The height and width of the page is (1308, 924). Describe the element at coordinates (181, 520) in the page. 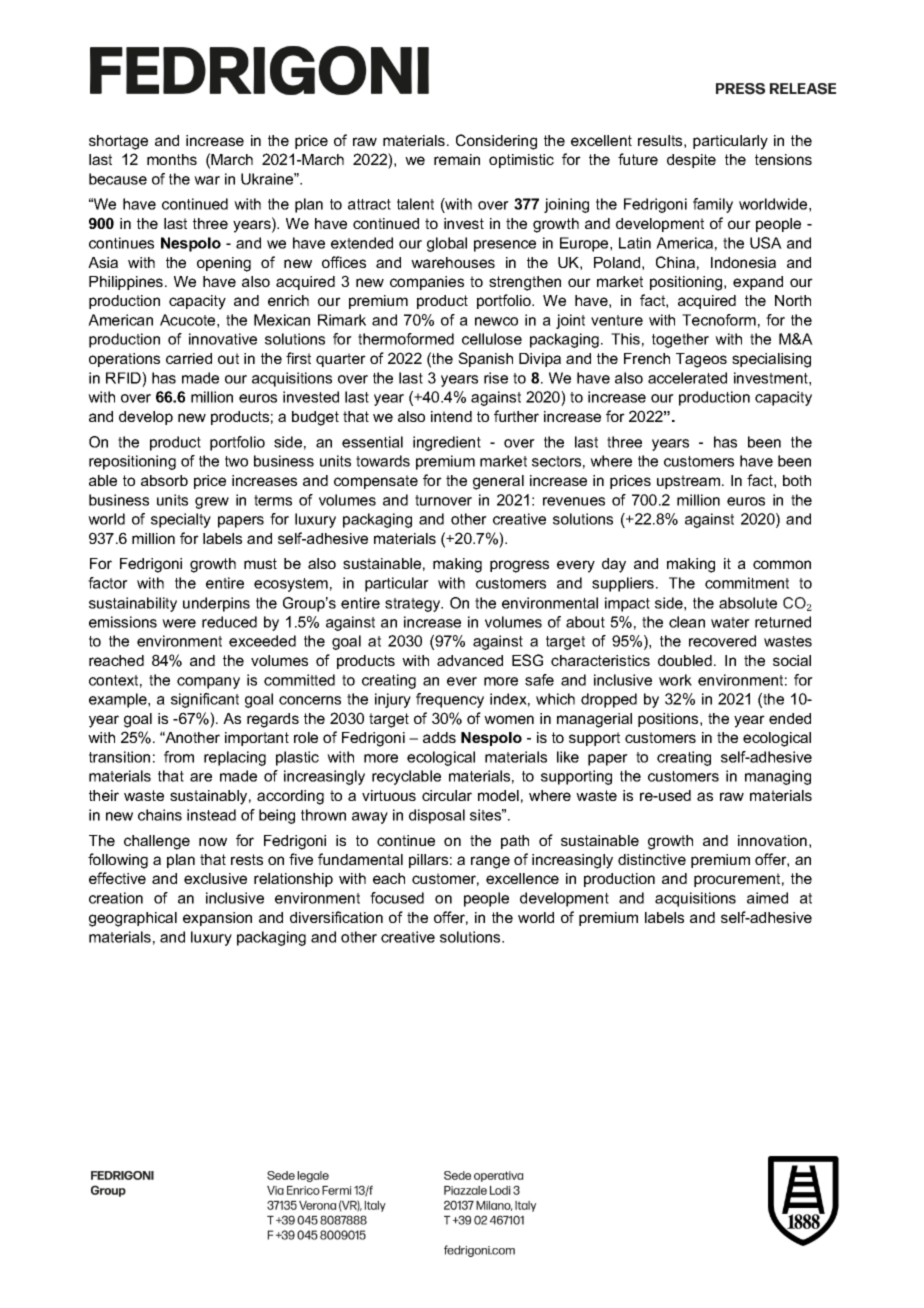

I see `specialty` at that location.
